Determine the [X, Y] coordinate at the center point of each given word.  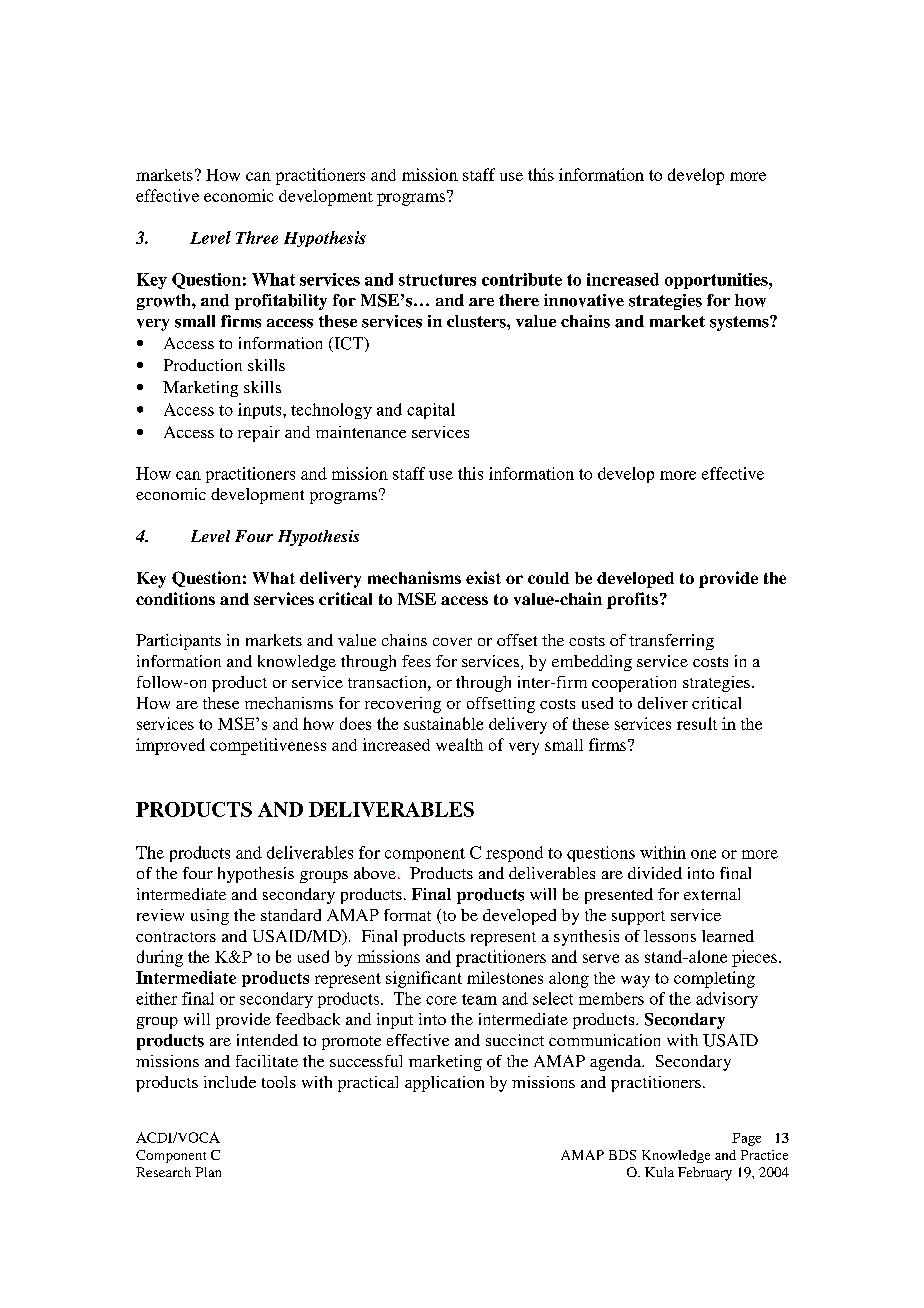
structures [437, 280]
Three [257, 237]
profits [632, 600]
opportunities [717, 281]
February [705, 1174]
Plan [208, 1172]
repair [259, 434]
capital [431, 411]
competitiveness [268, 746]
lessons [670, 936]
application [444, 1084]
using [210, 917]
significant [424, 979]
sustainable [443, 723]
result [697, 723]
